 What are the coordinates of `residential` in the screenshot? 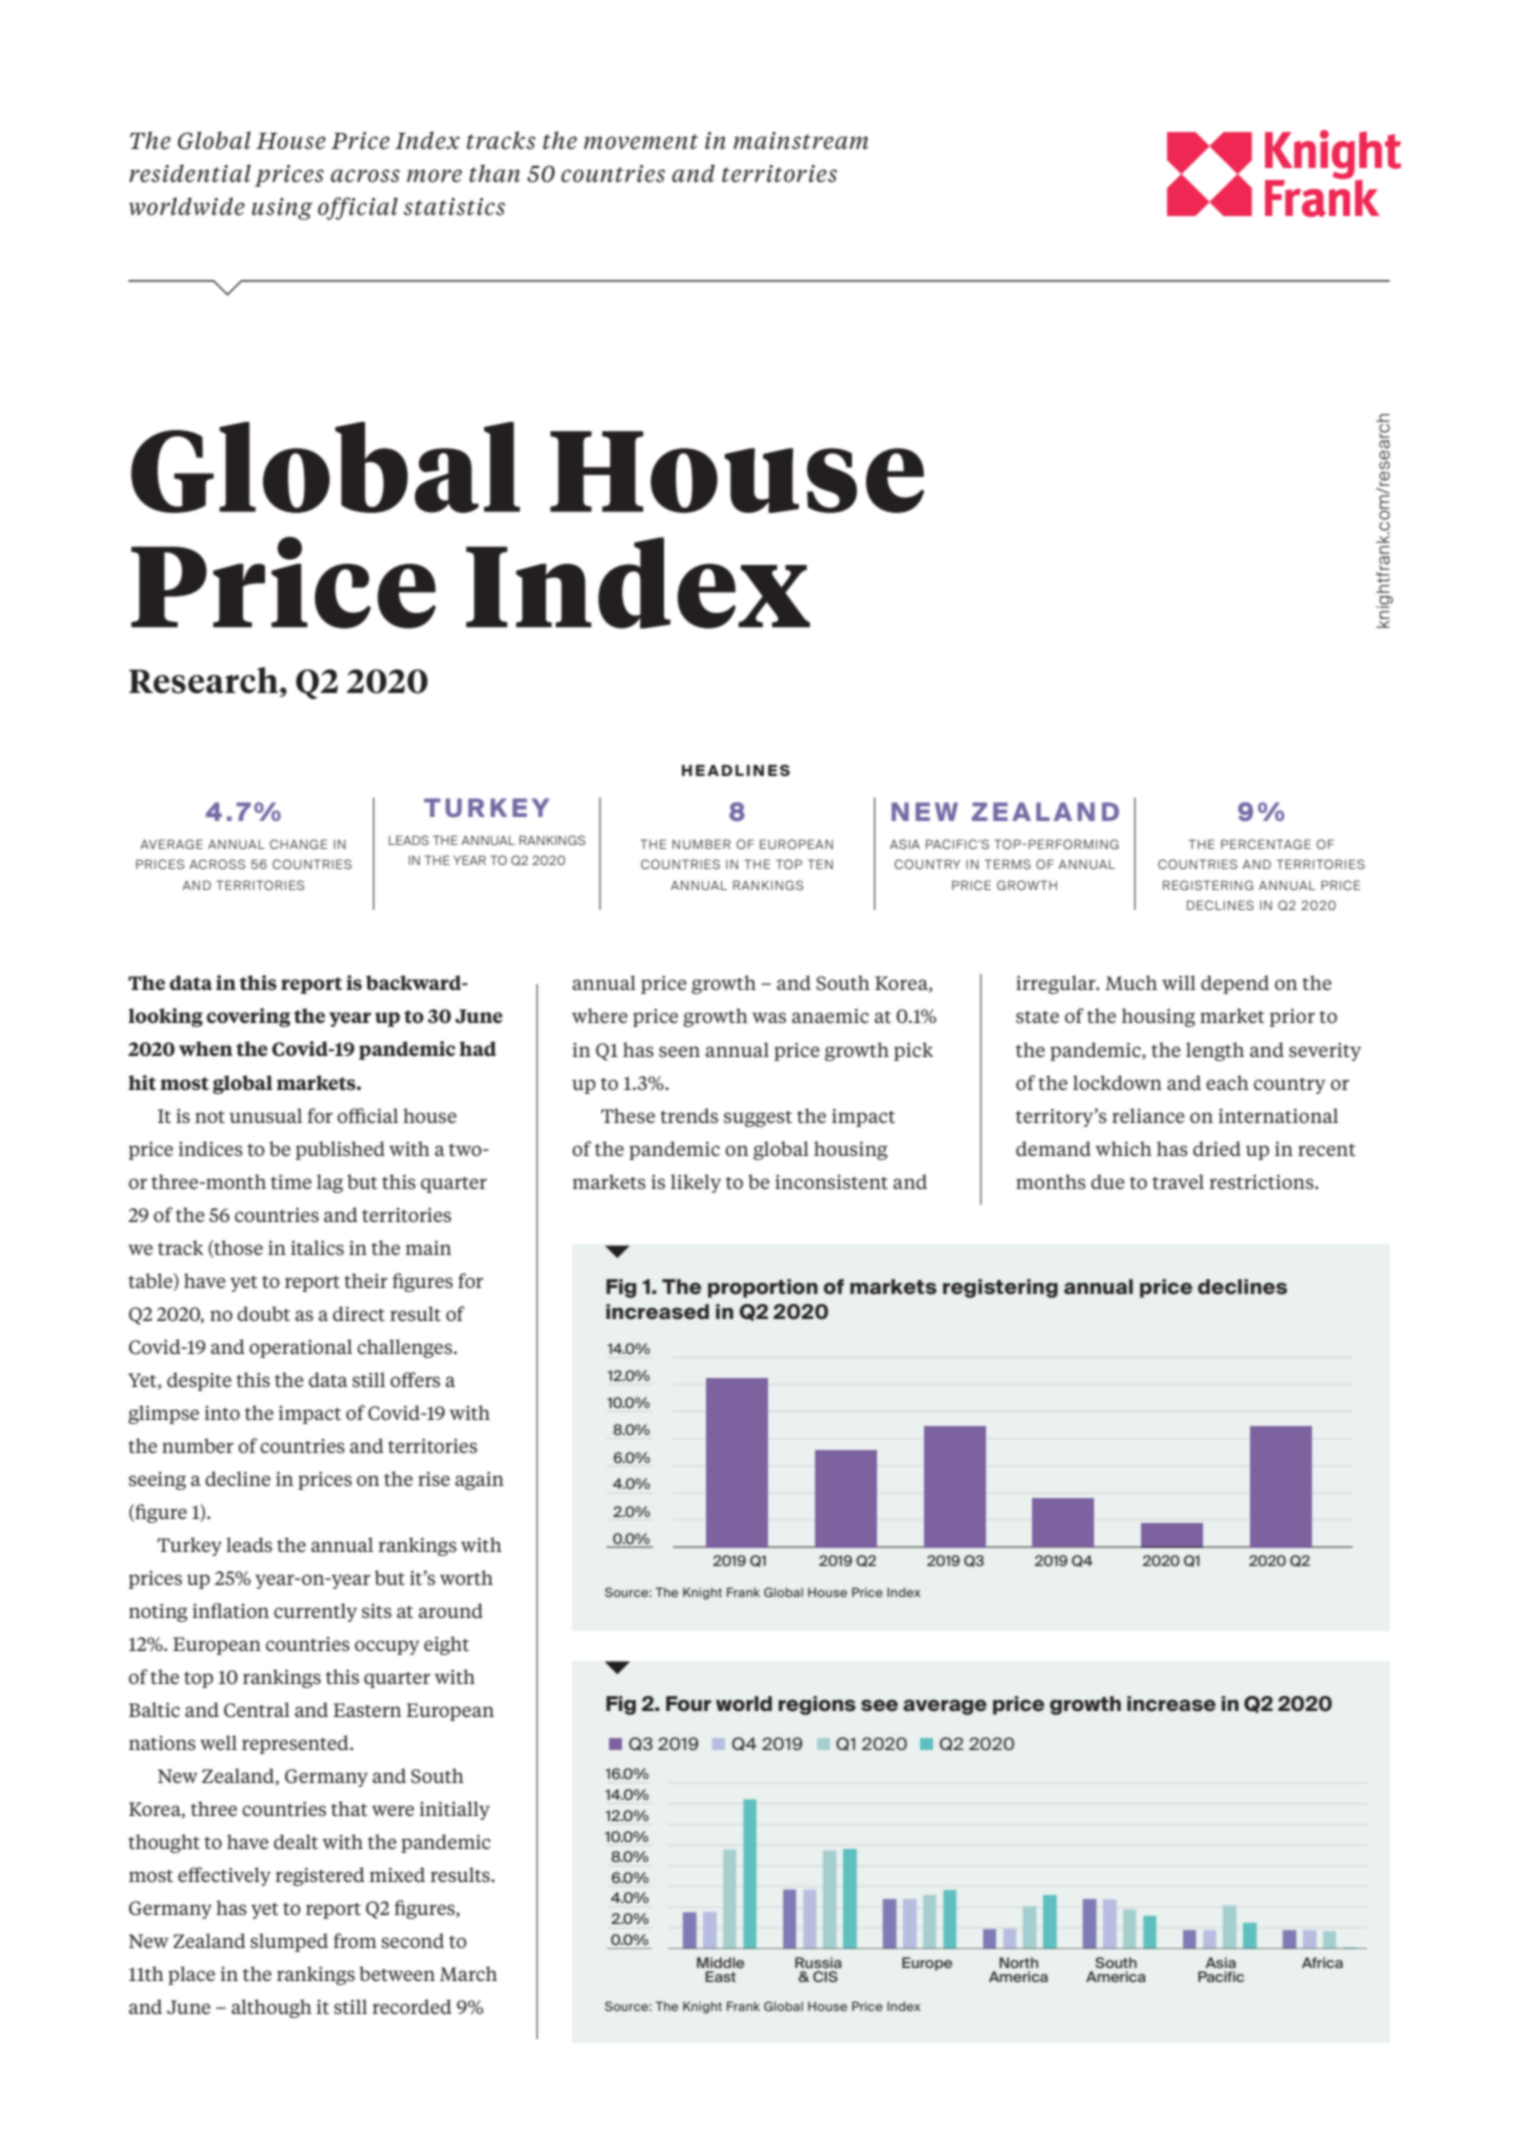 It's located at (190, 173).
